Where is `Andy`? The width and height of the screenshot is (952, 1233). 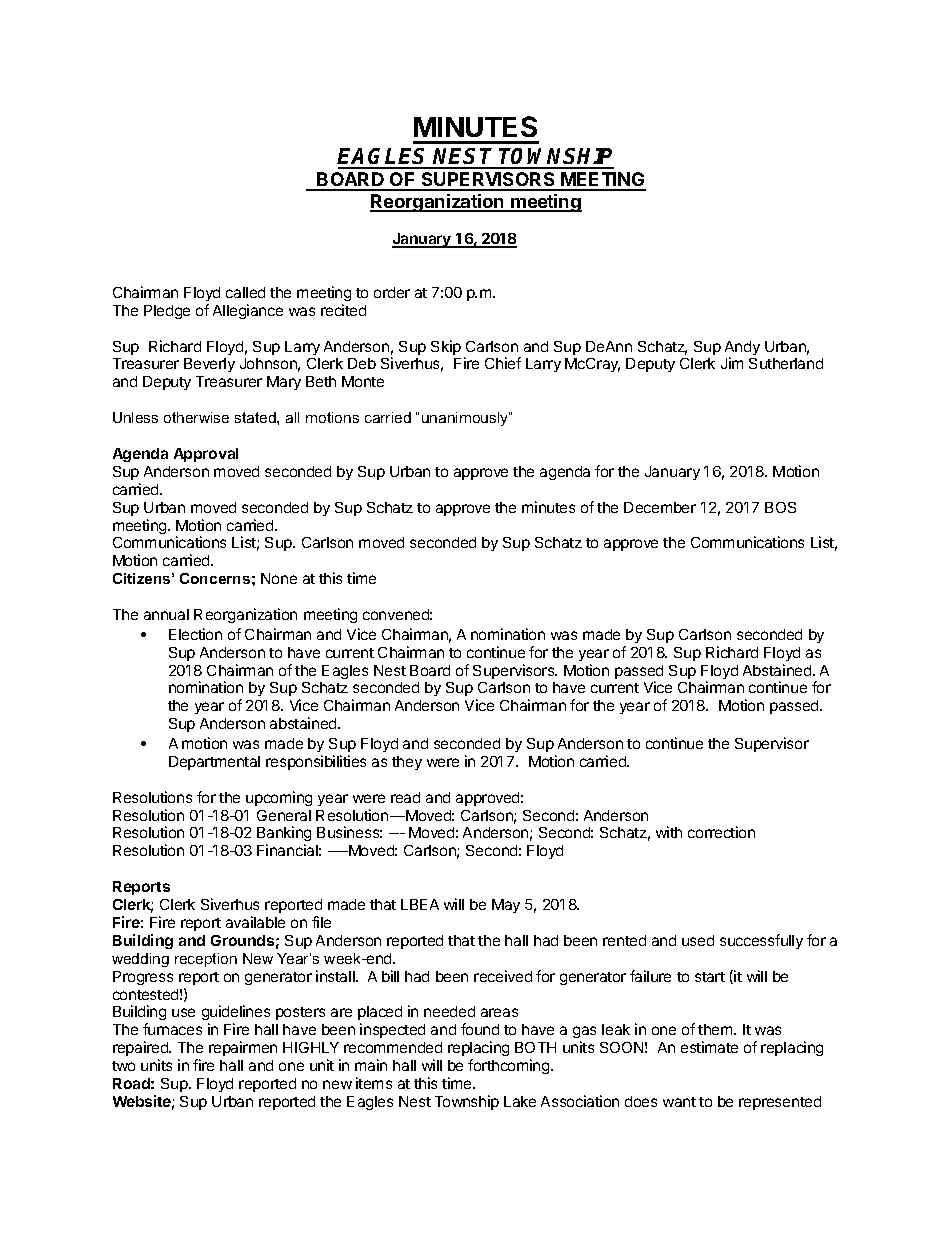 Andy is located at coordinates (742, 349).
